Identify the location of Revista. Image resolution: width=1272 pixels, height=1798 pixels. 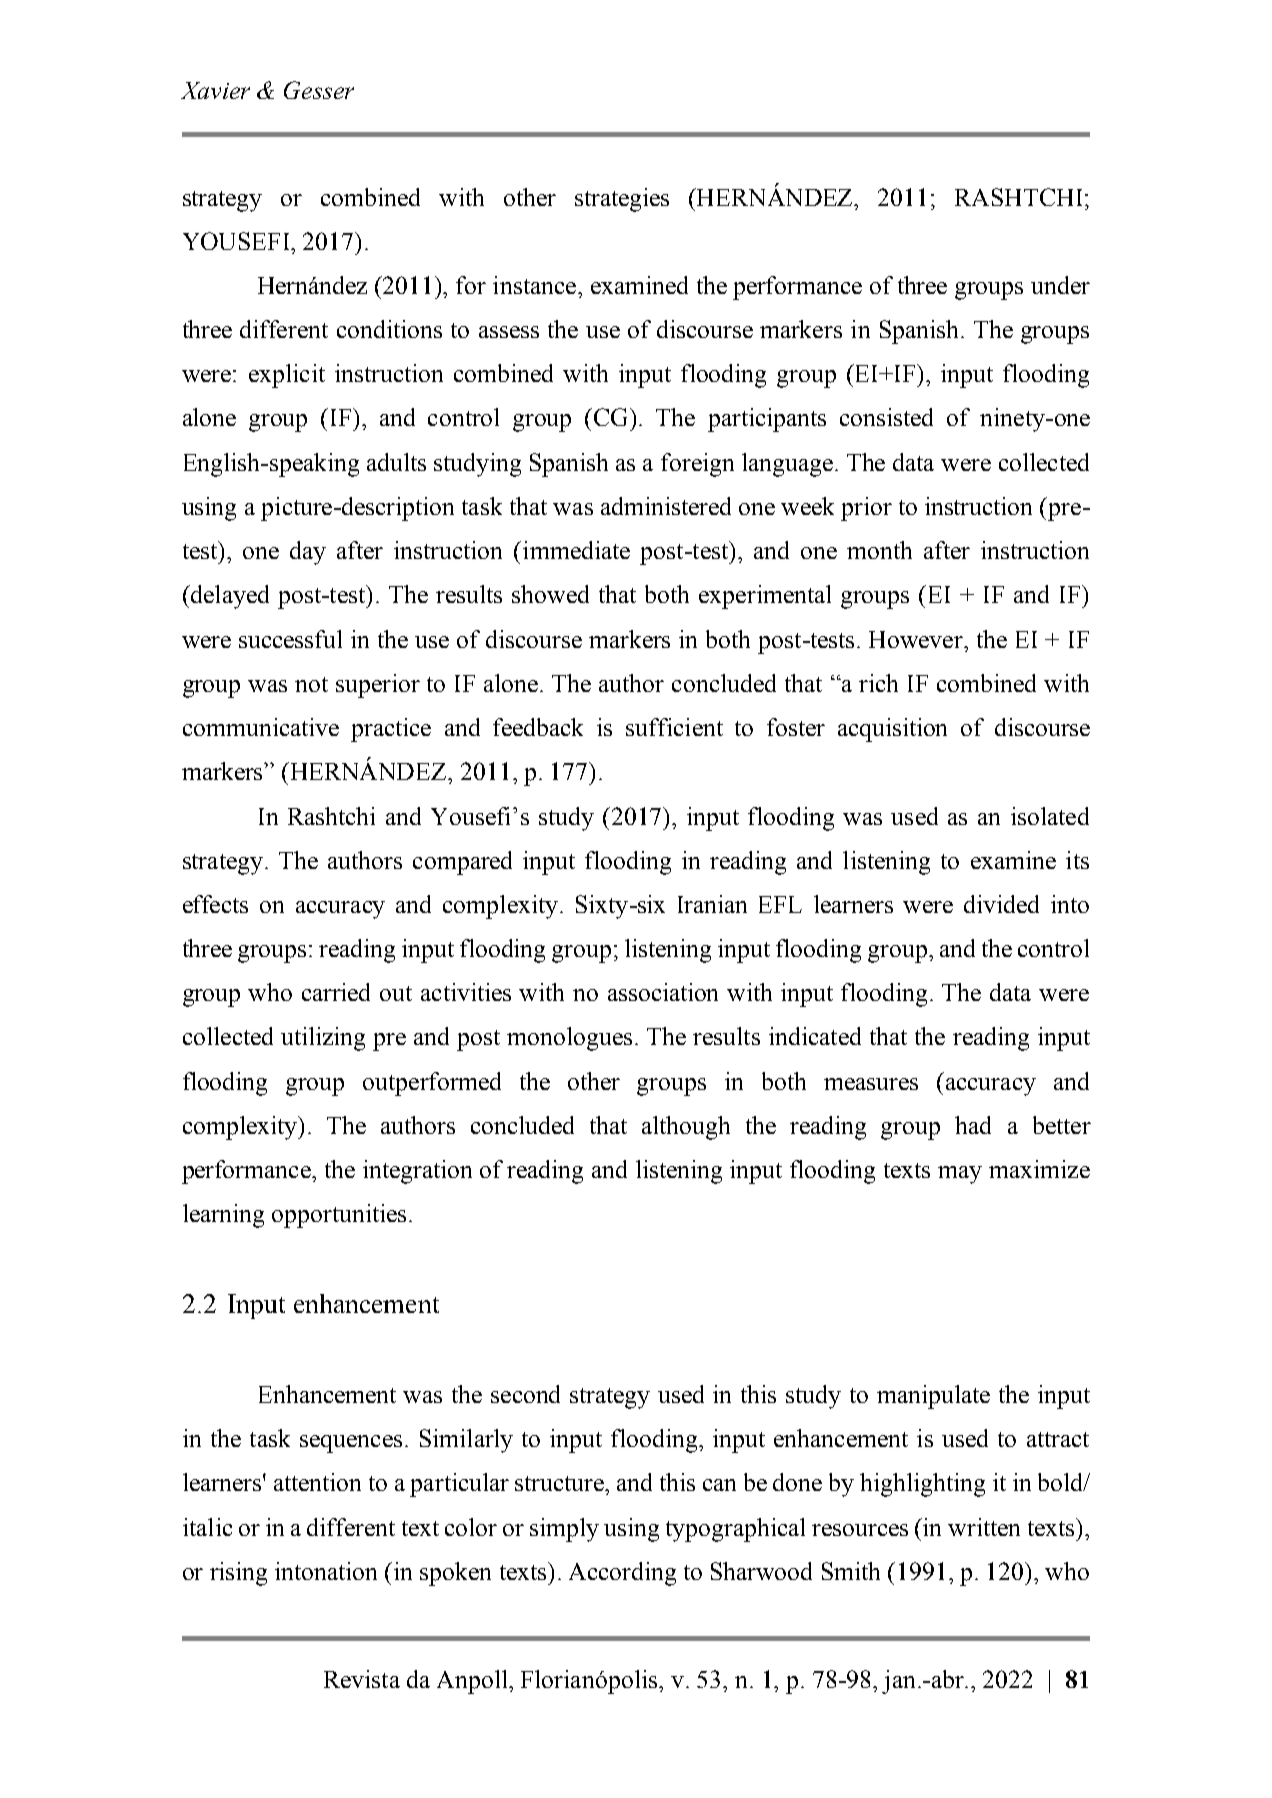
(362, 1679).
